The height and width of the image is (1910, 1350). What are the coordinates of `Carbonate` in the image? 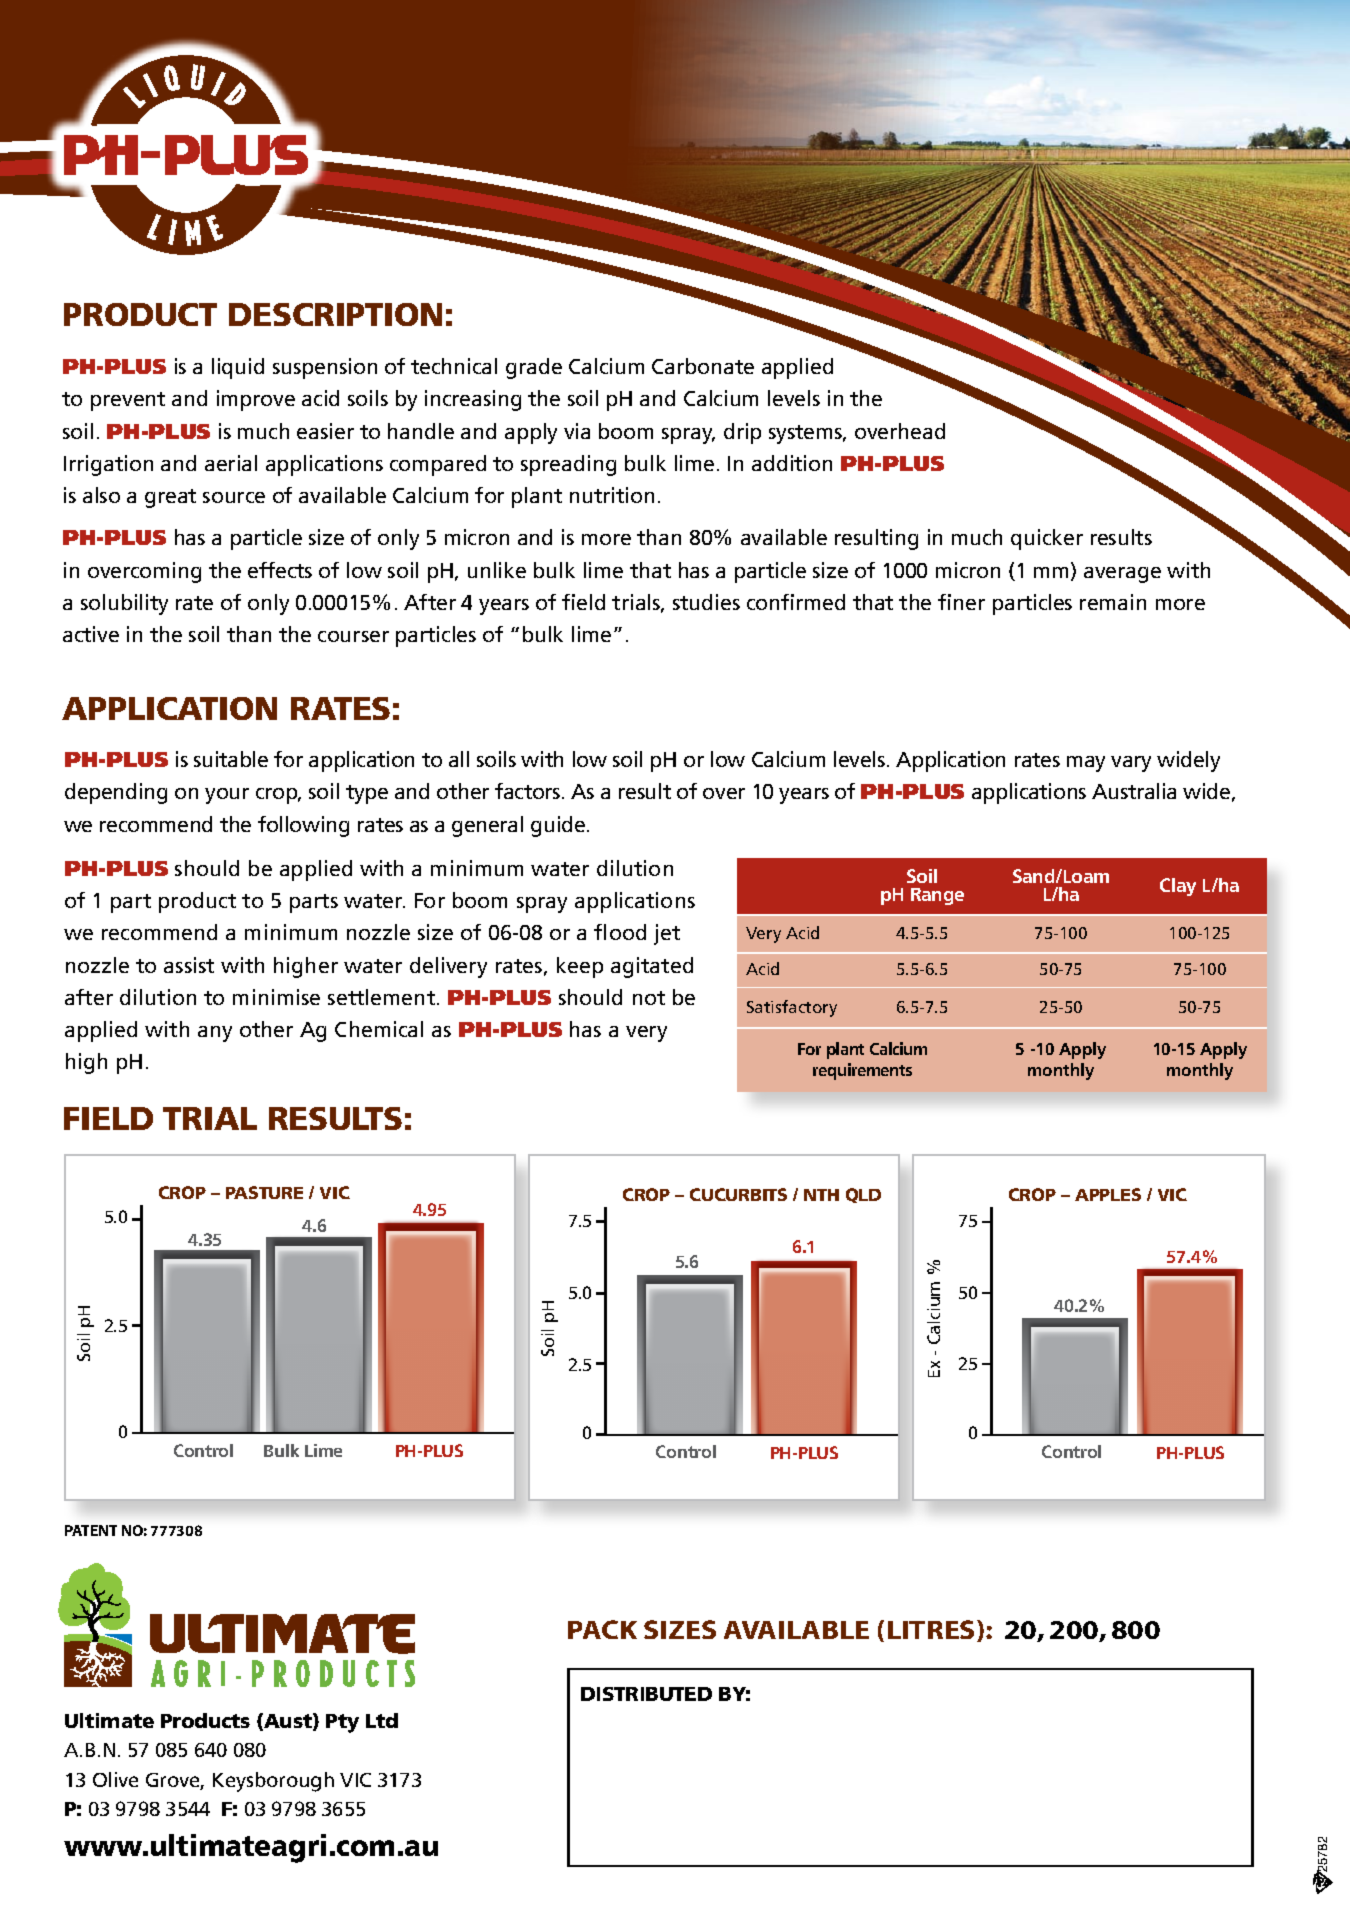 It's located at (703, 366).
